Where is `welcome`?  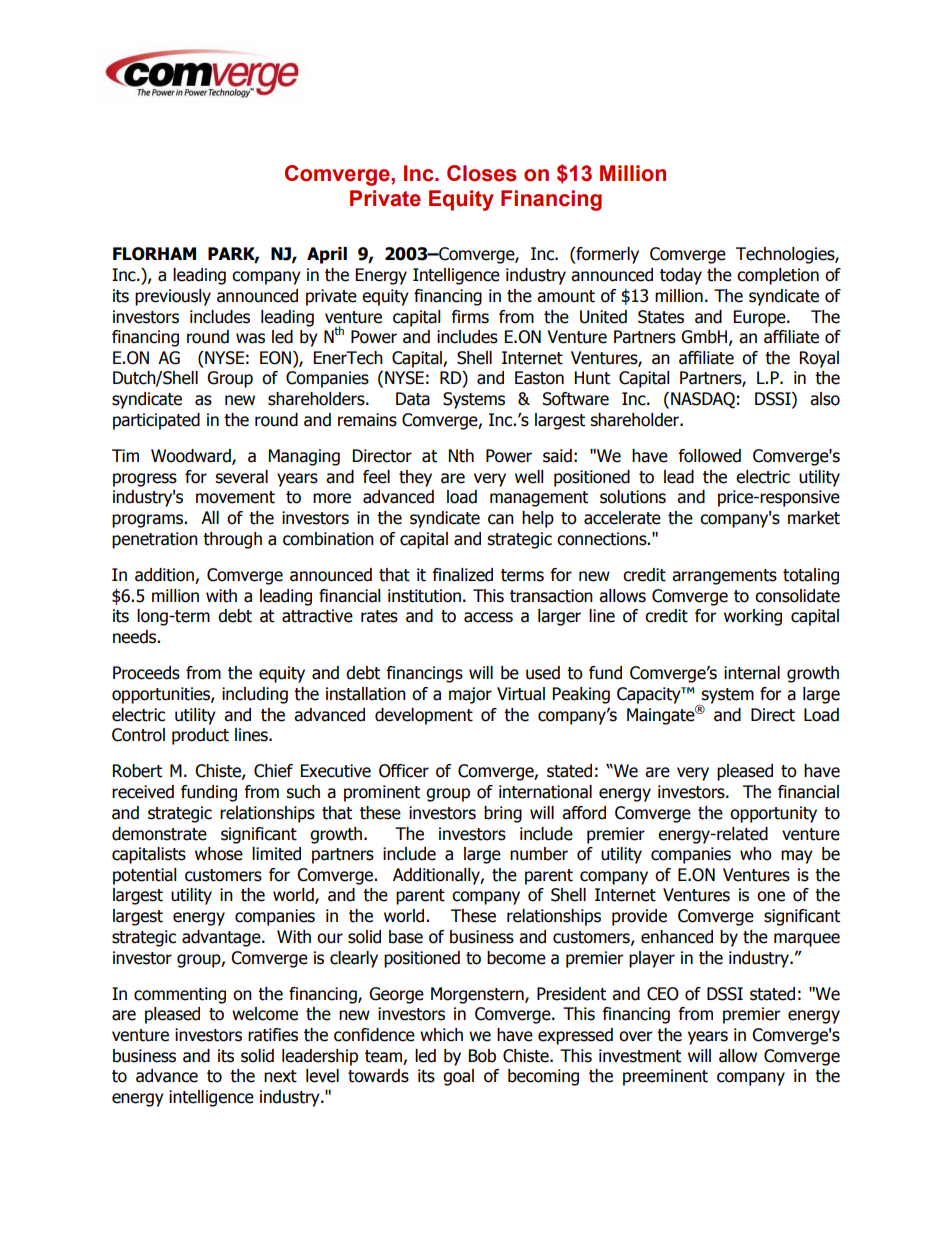 welcome is located at coordinates (265, 1014).
